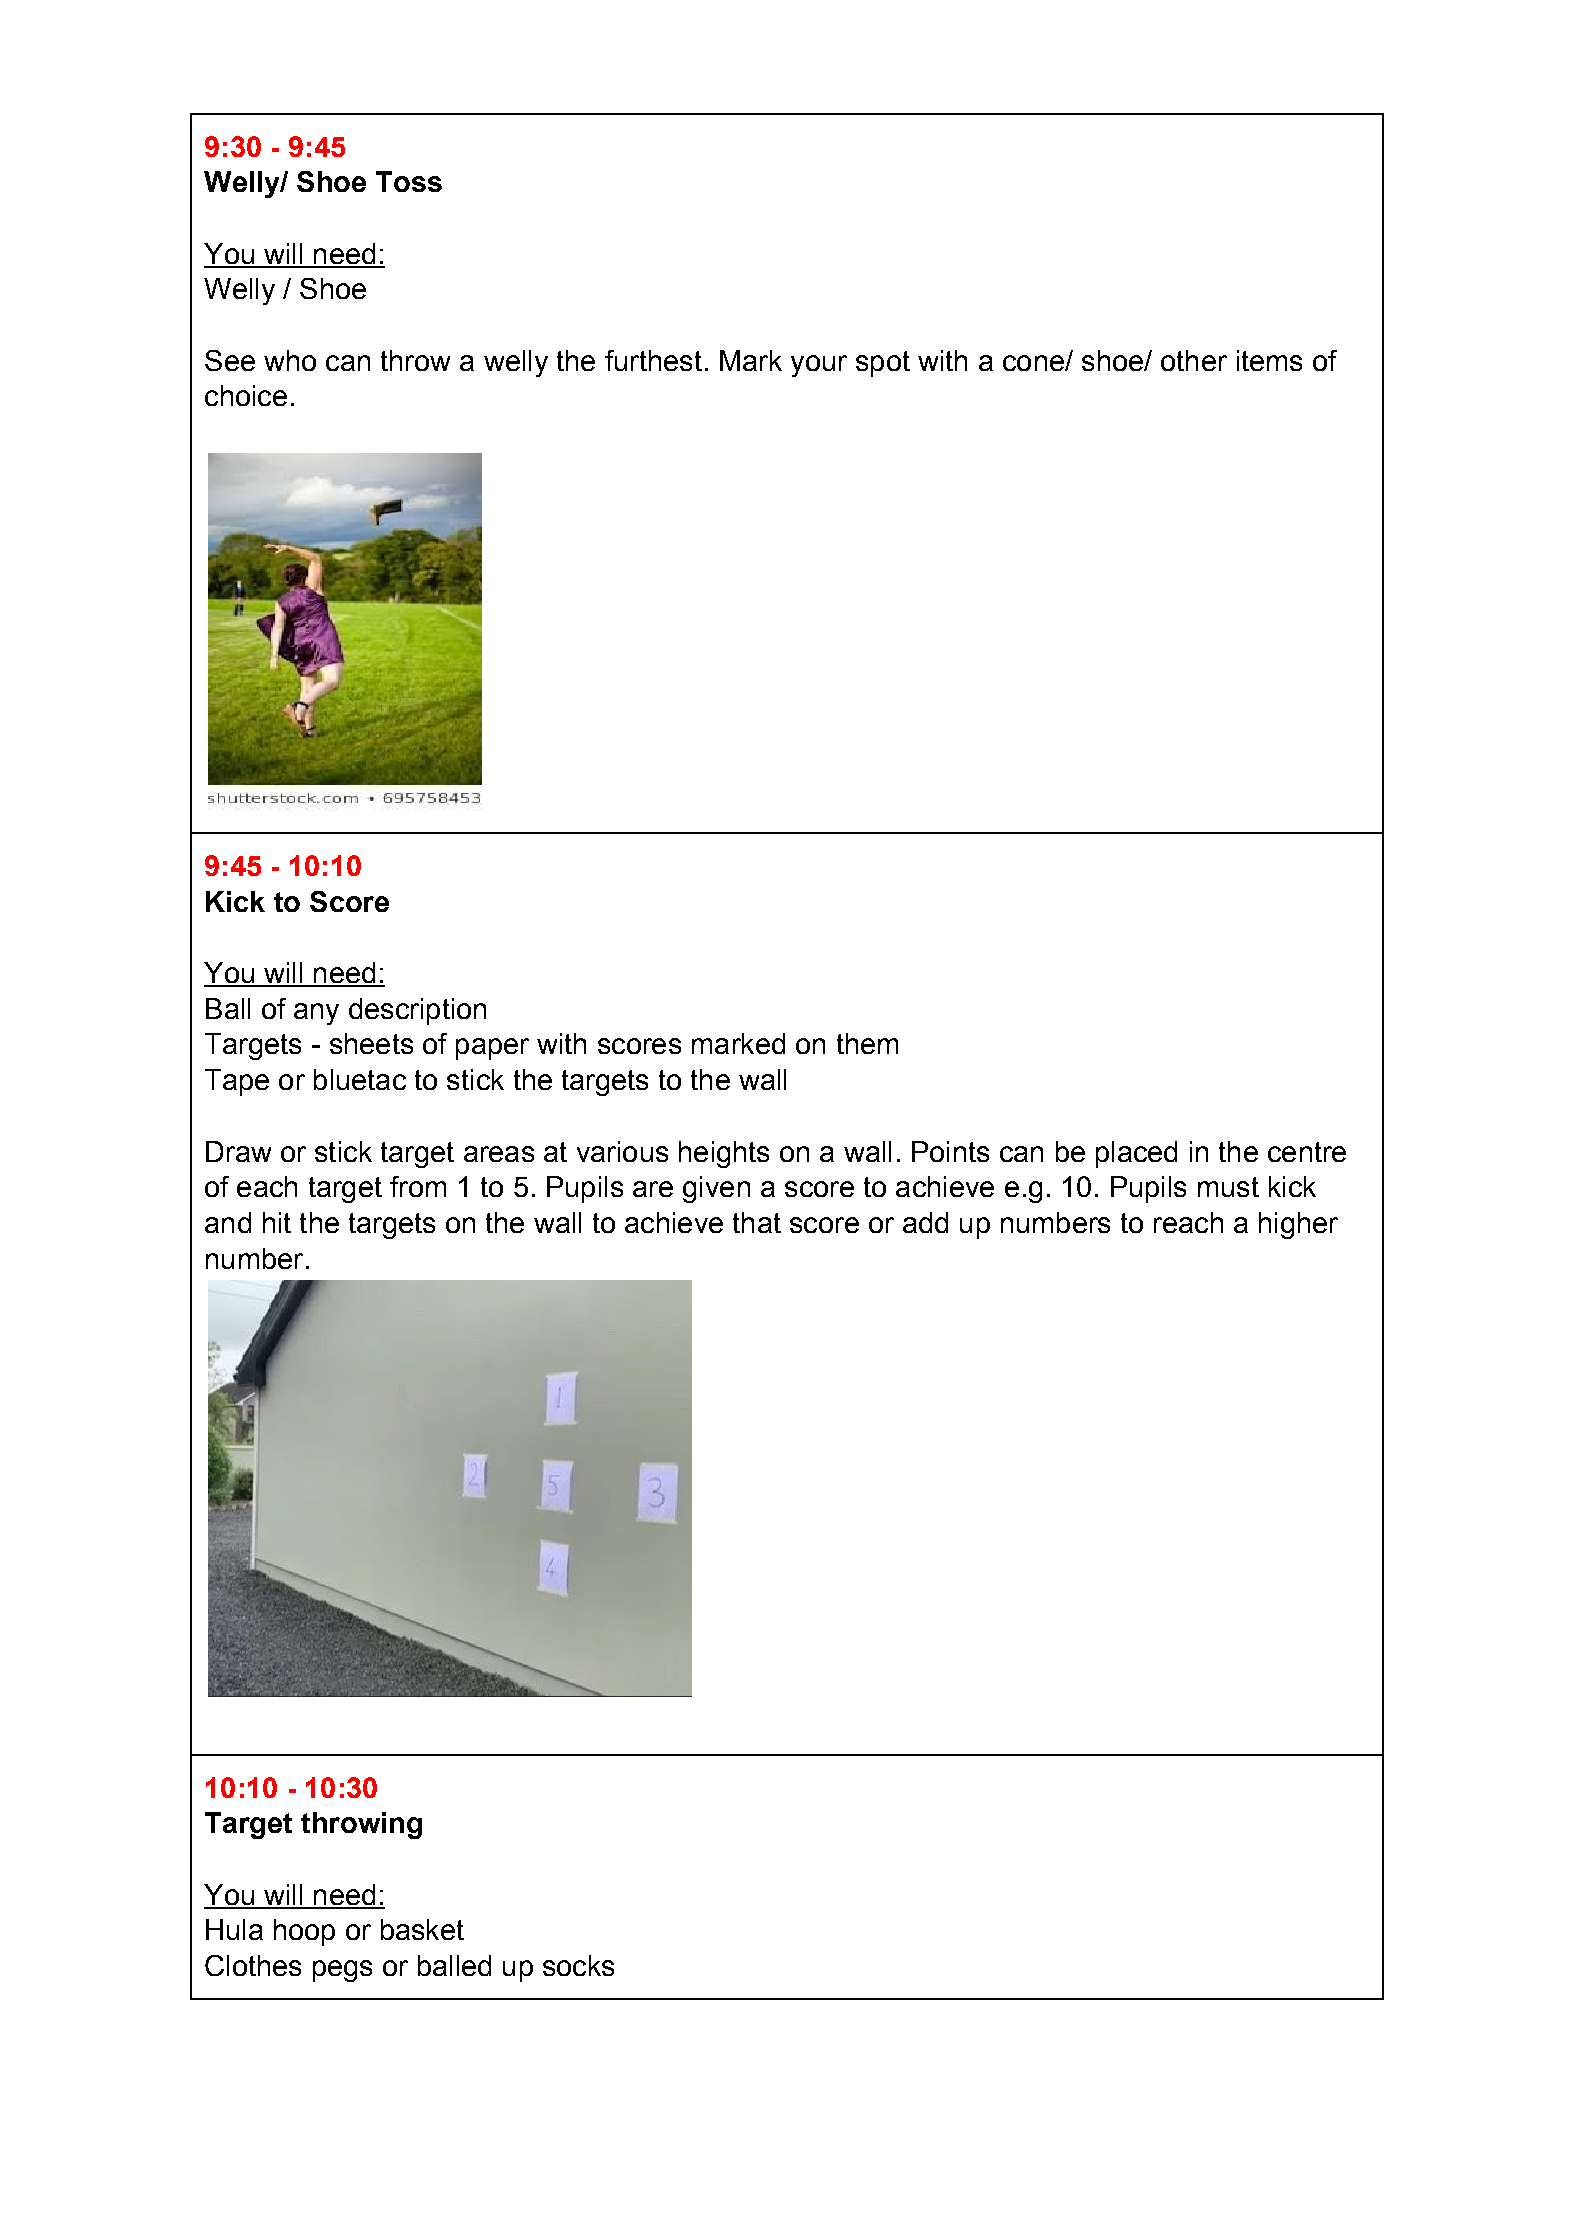 The image size is (1574, 2226). I want to click on other, so click(1194, 360).
